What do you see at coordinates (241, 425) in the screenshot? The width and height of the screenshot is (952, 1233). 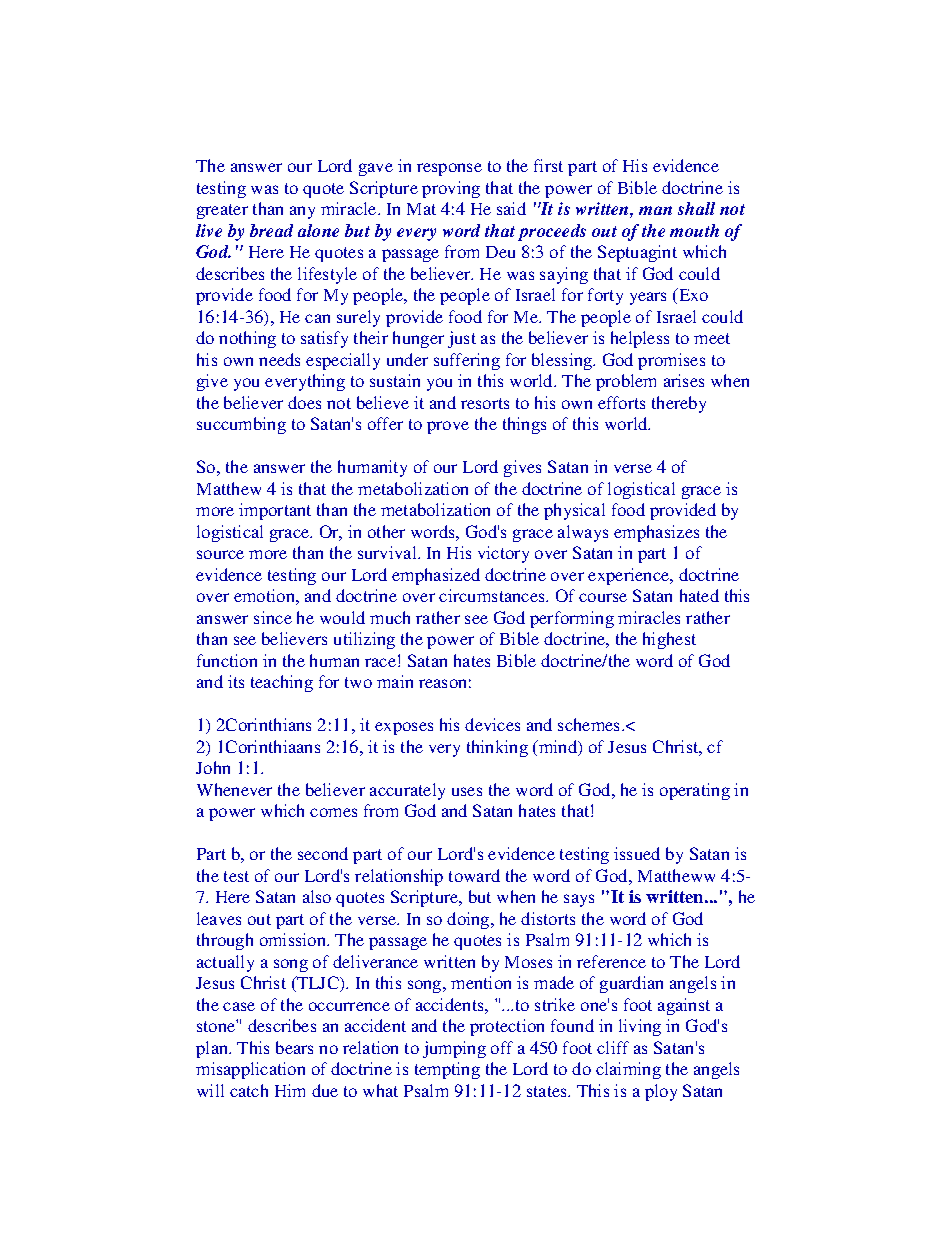 I see `succumbing` at bounding box center [241, 425].
